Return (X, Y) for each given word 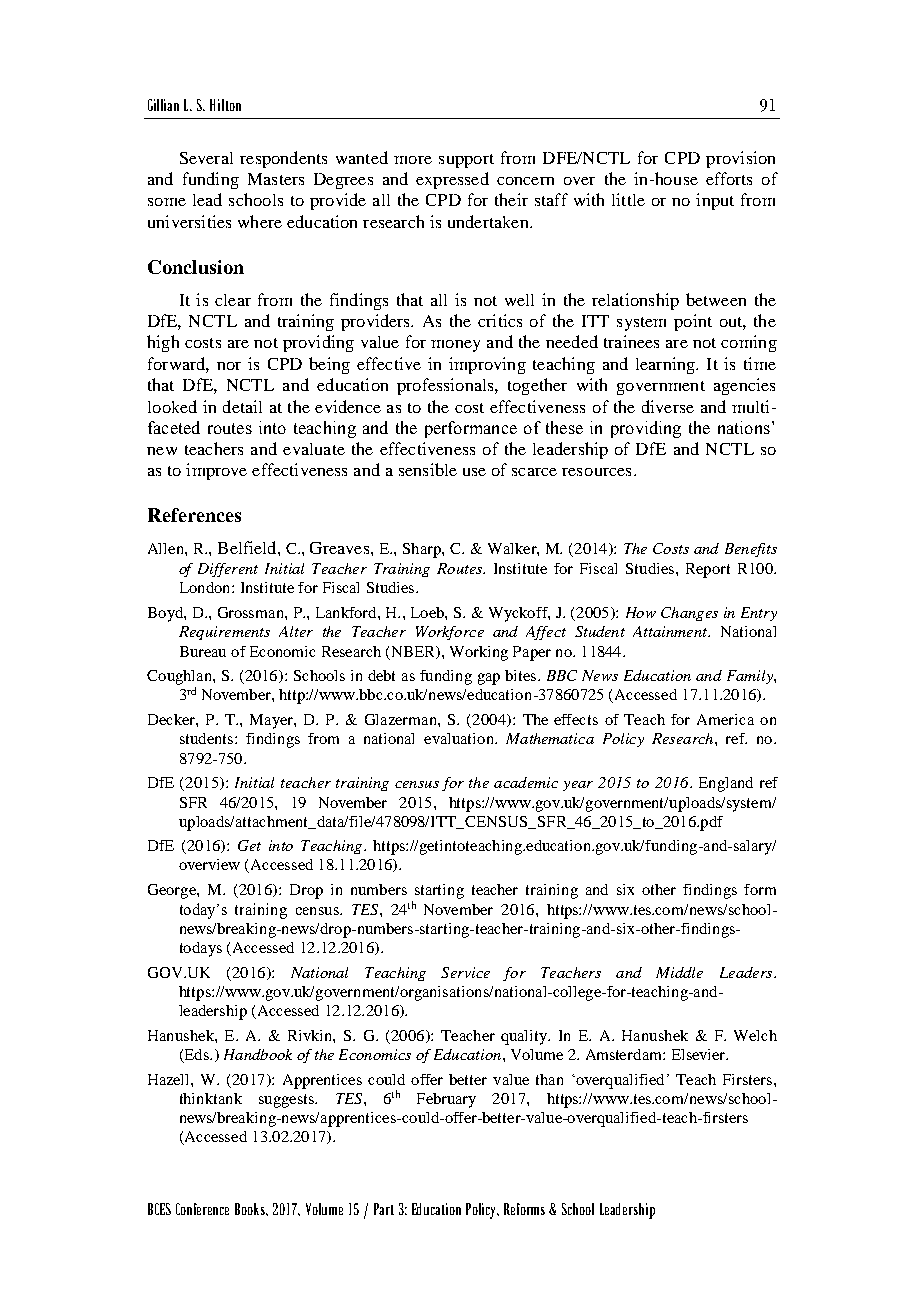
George (173, 891)
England (726, 784)
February (446, 1100)
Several (206, 158)
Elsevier (700, 1054)
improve (216, 471)
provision (740, 159)
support (466, 161)
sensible (428, 469)
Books (251, 1209)
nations (744, 427)
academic (526, 782)
